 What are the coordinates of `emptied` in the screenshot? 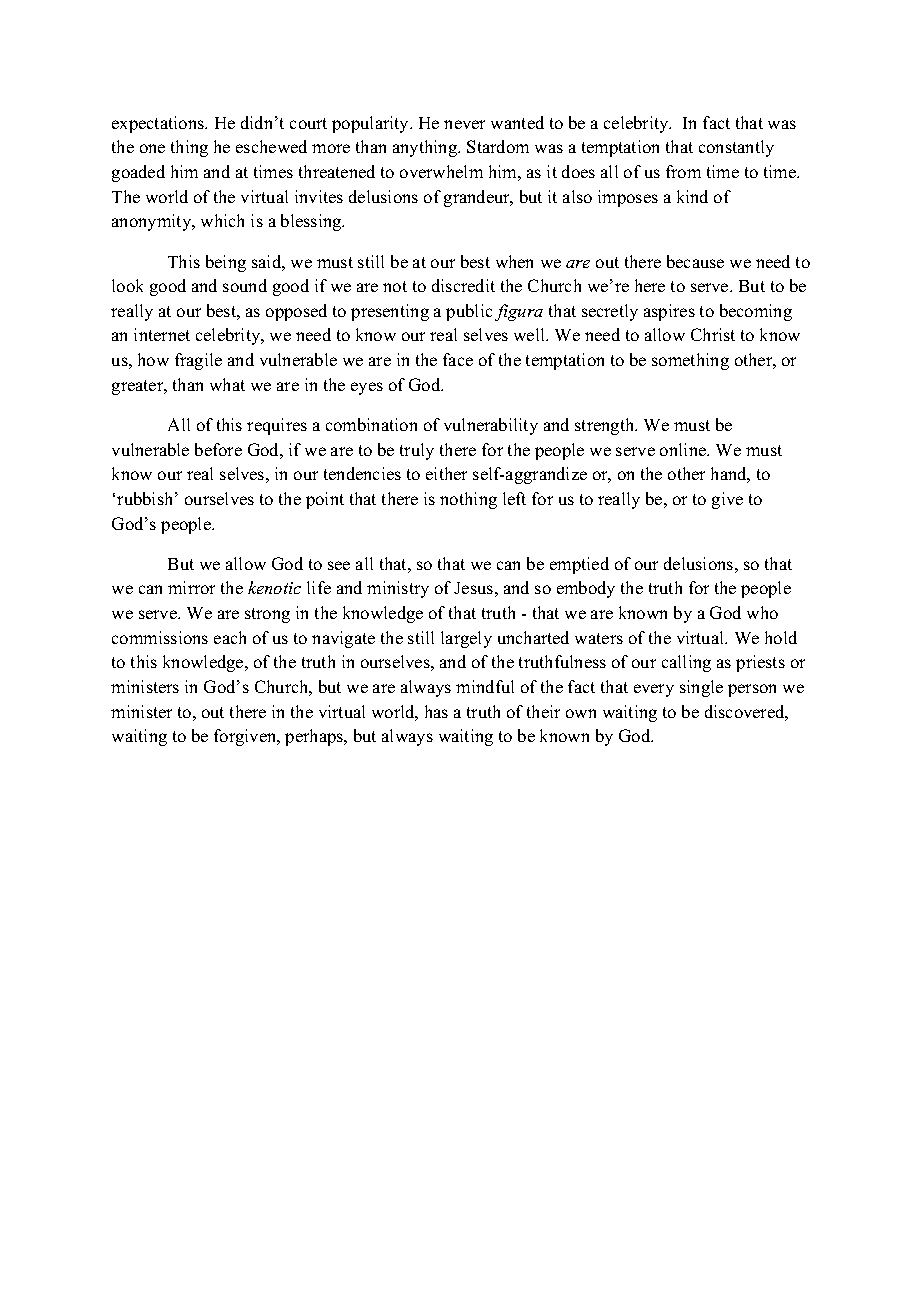 It's located at (579, 565).
